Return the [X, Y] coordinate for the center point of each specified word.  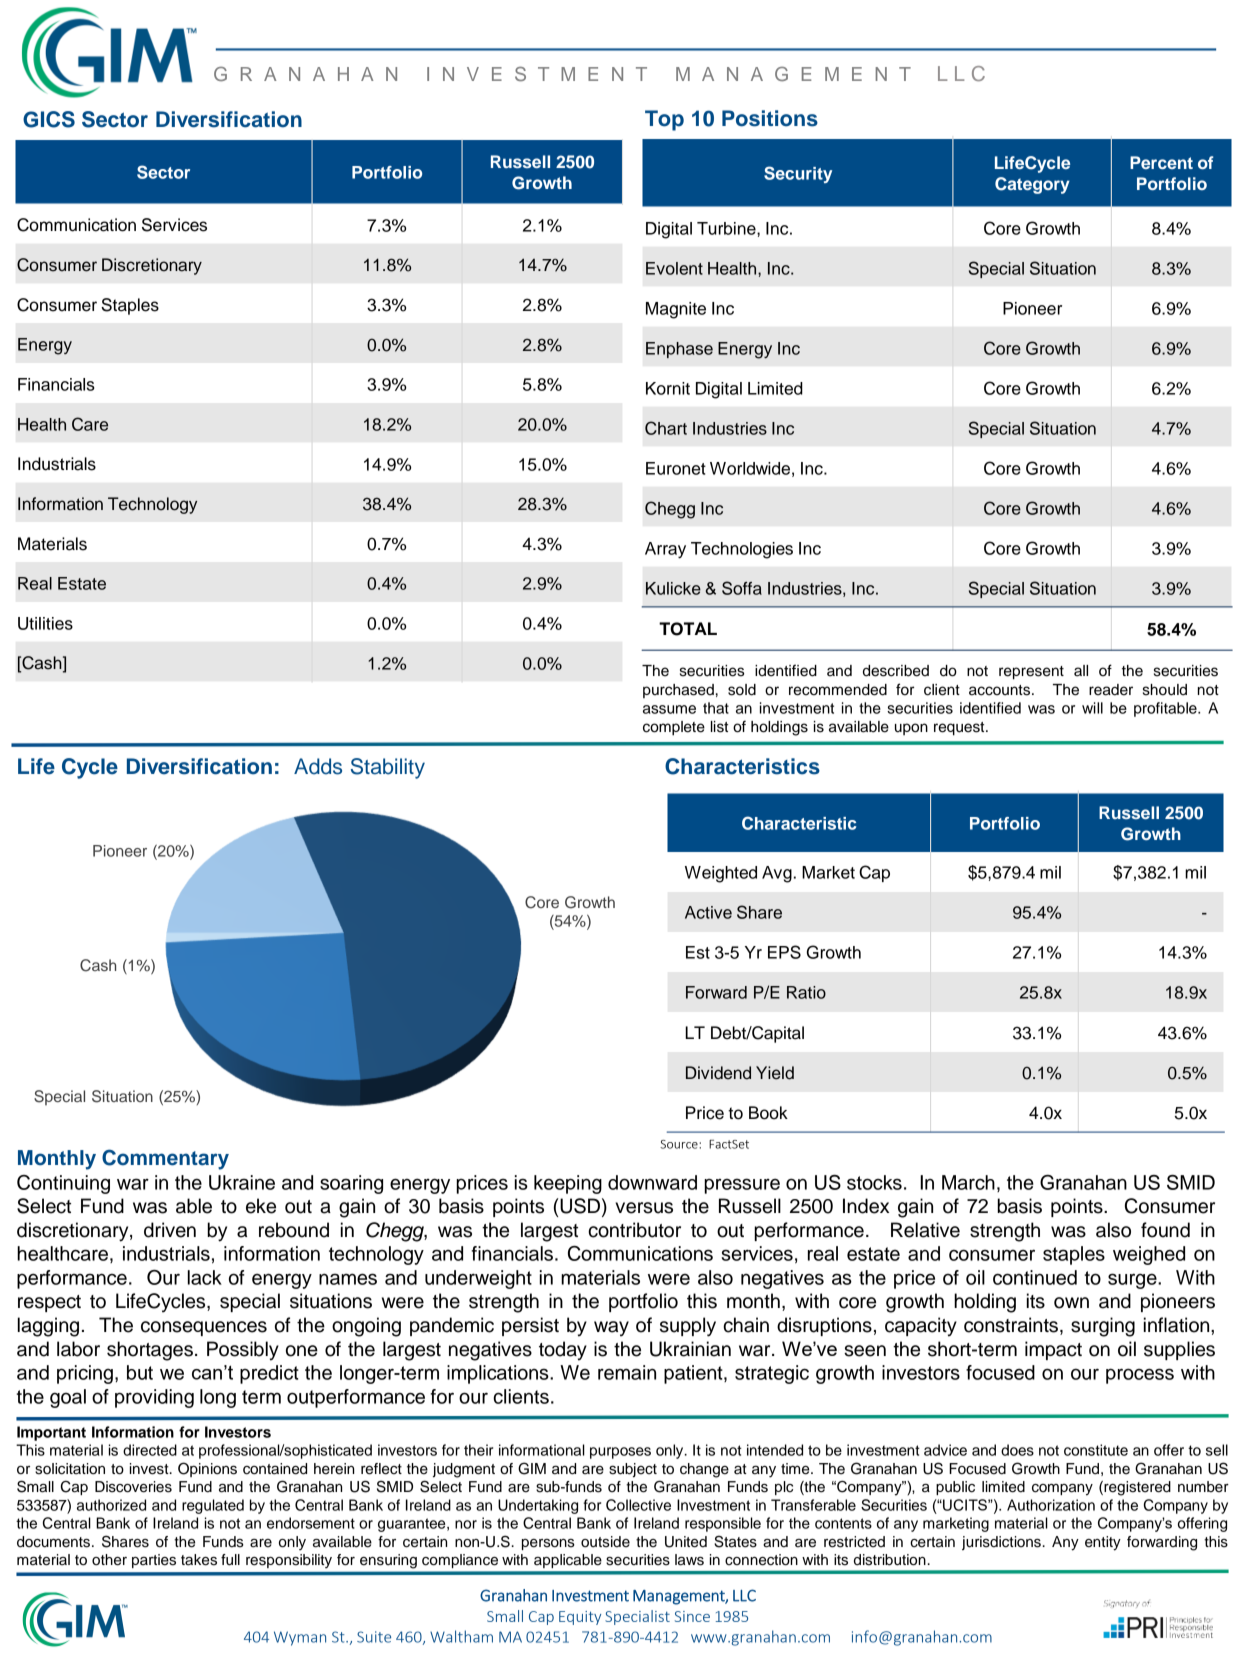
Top [664, 120]
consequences [204, 1328]
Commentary [165, 1159]
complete [674, 728]
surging [1103, 1327]
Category [1032, 185]
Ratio [806, 992]
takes [199, 1560]
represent [1031, 673]
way [611, 1329]
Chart [666, 428]
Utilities [45, 623]
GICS [49, 119]
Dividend [718, 1073]
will [1092, 708]
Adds [318, 766]
